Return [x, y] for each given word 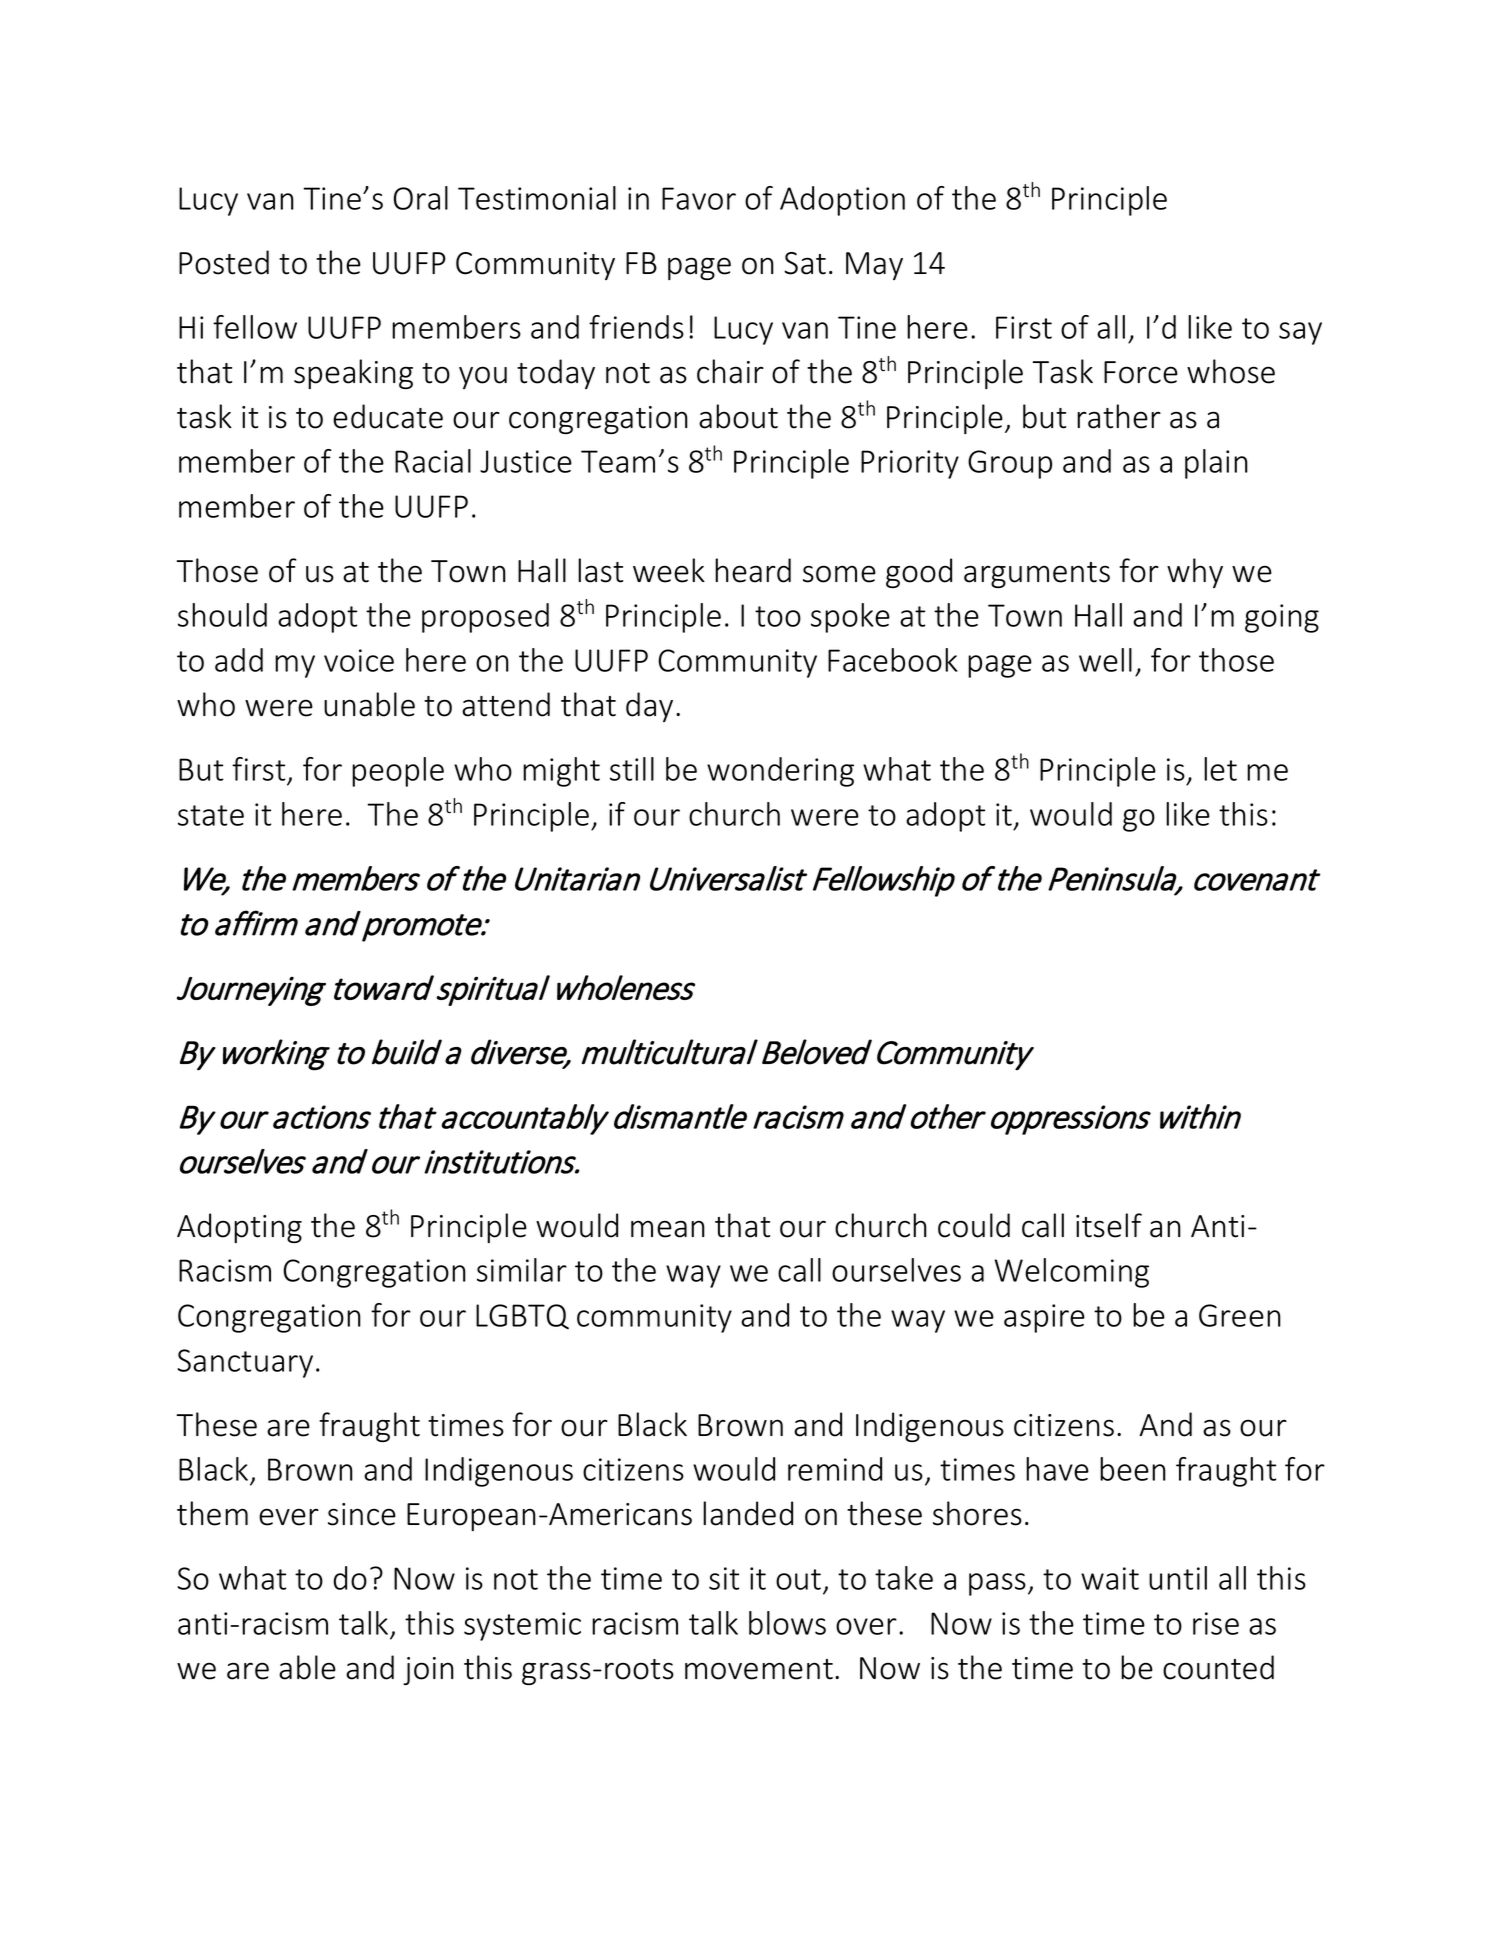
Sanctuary [245, 1363]
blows [787, 1623]
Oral [421, 198]
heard [753, 570]
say [1300, 333]
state [211, 815]
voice [359, 660]
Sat [805, 263]
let [1220, 769]
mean [668, 1229]
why [1195, 573]
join [428, 1671]
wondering [780, 772]
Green [1240, 1315]
